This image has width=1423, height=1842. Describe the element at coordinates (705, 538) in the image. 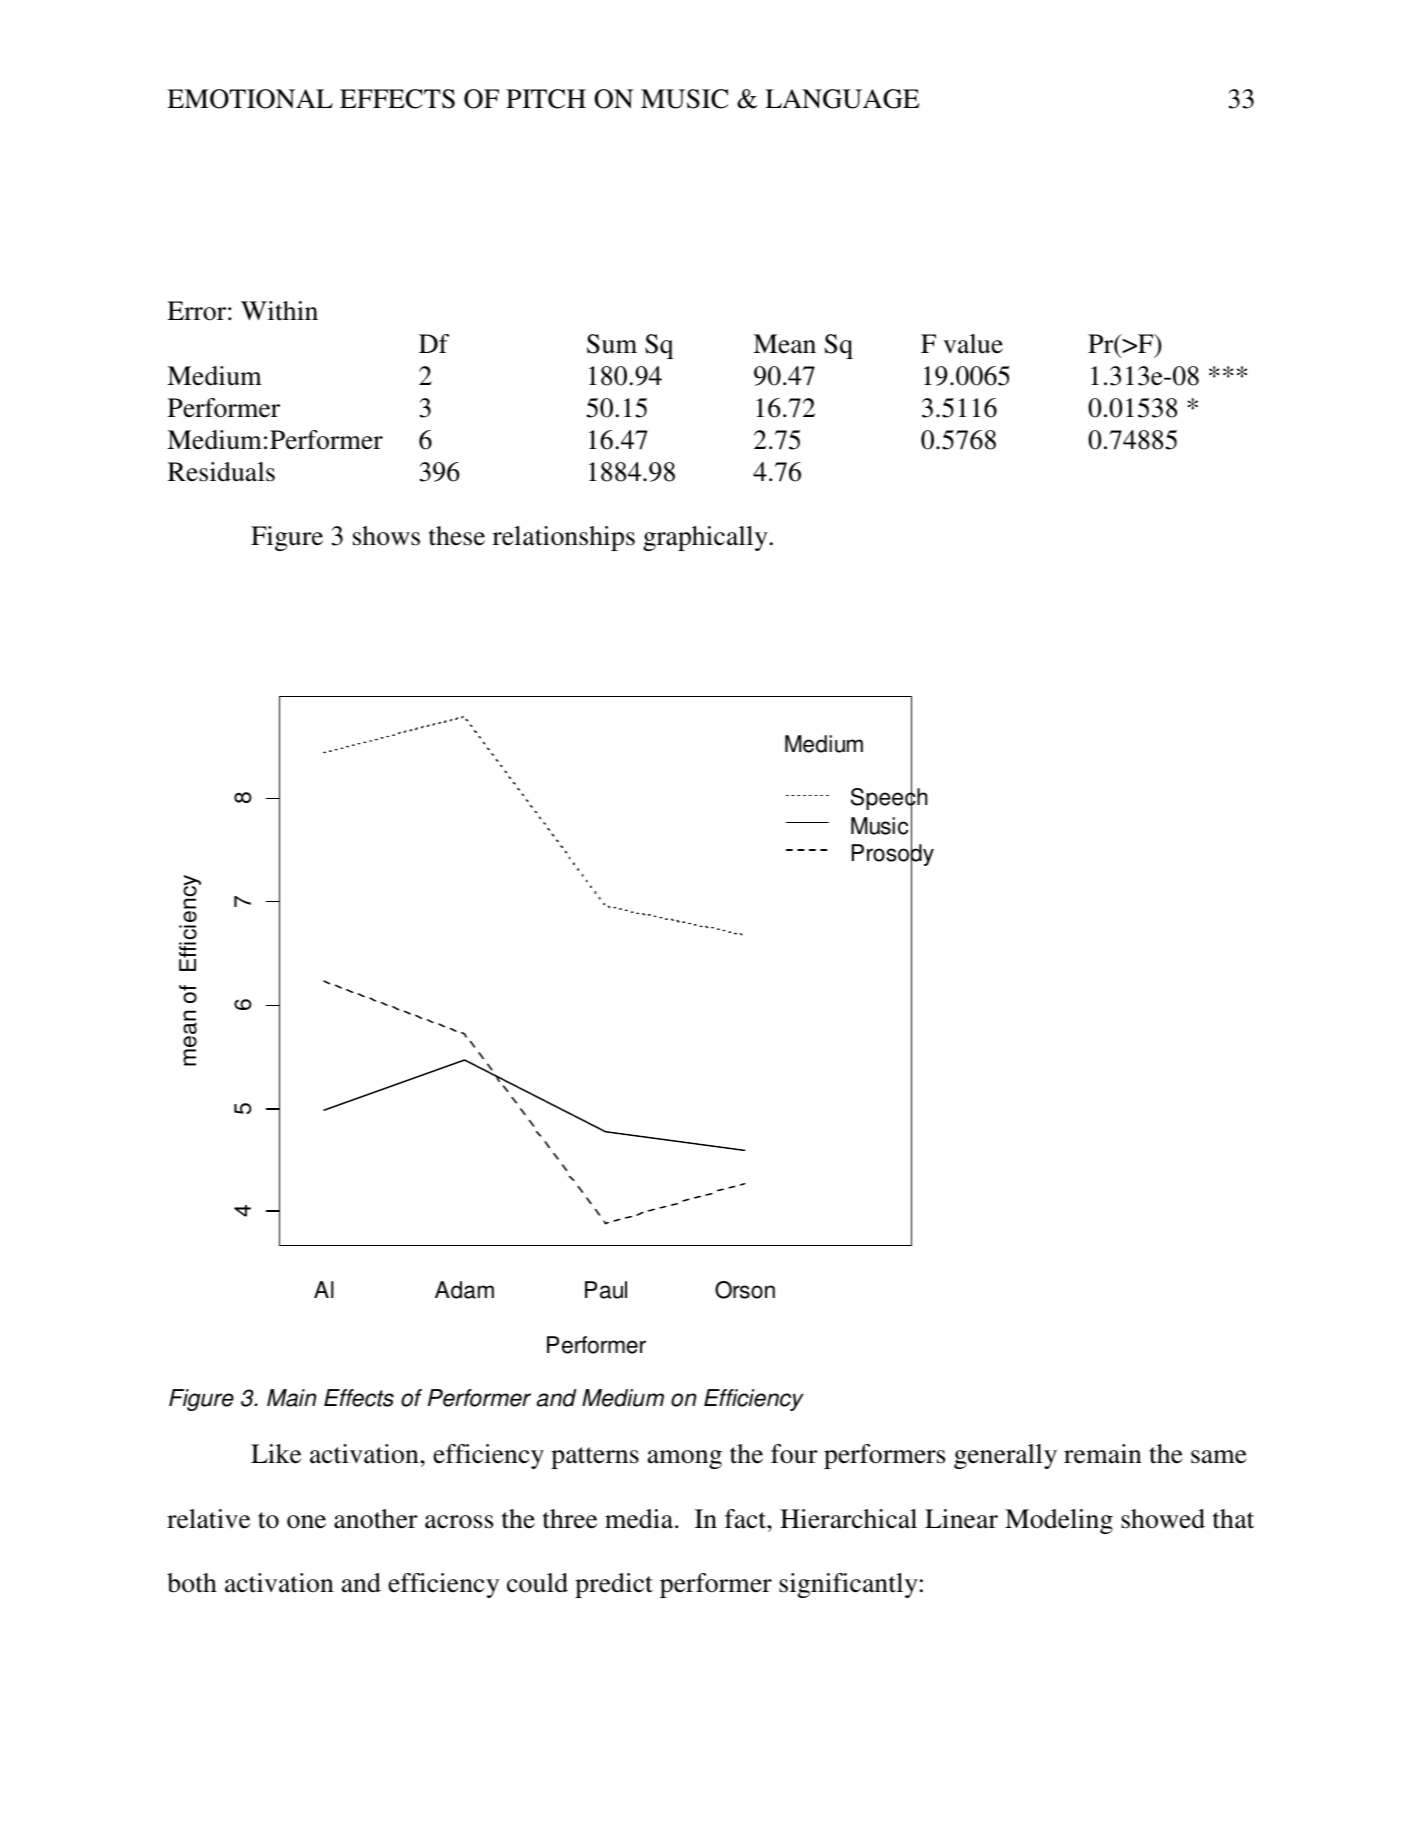

I see `graphically` at that location.
